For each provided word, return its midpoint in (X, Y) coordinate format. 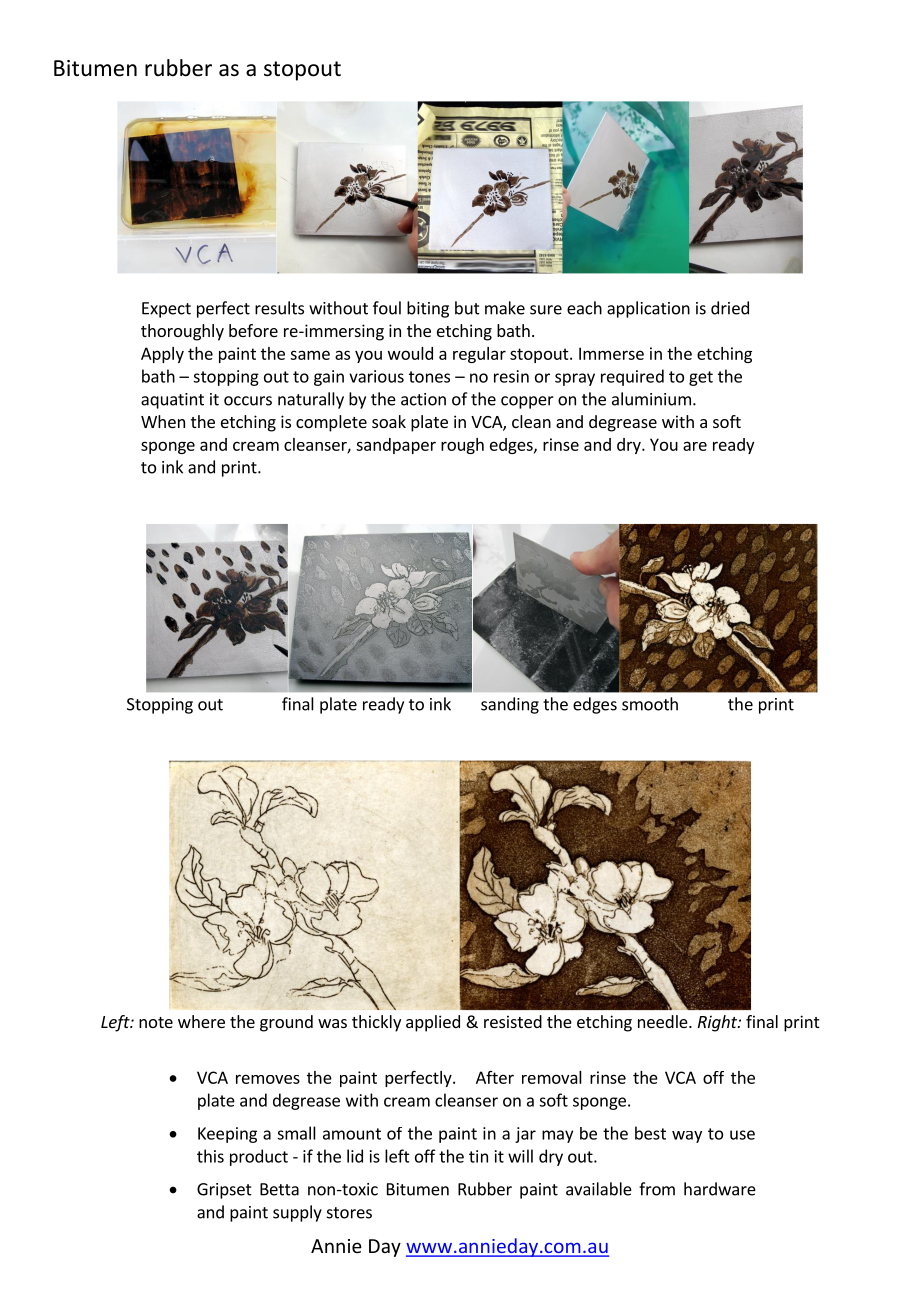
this (210, 1156)
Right (718, 1023)
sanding (510, 705)
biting (428, 309)
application (648, 309)
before (253, 330)
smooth (650, 704)
